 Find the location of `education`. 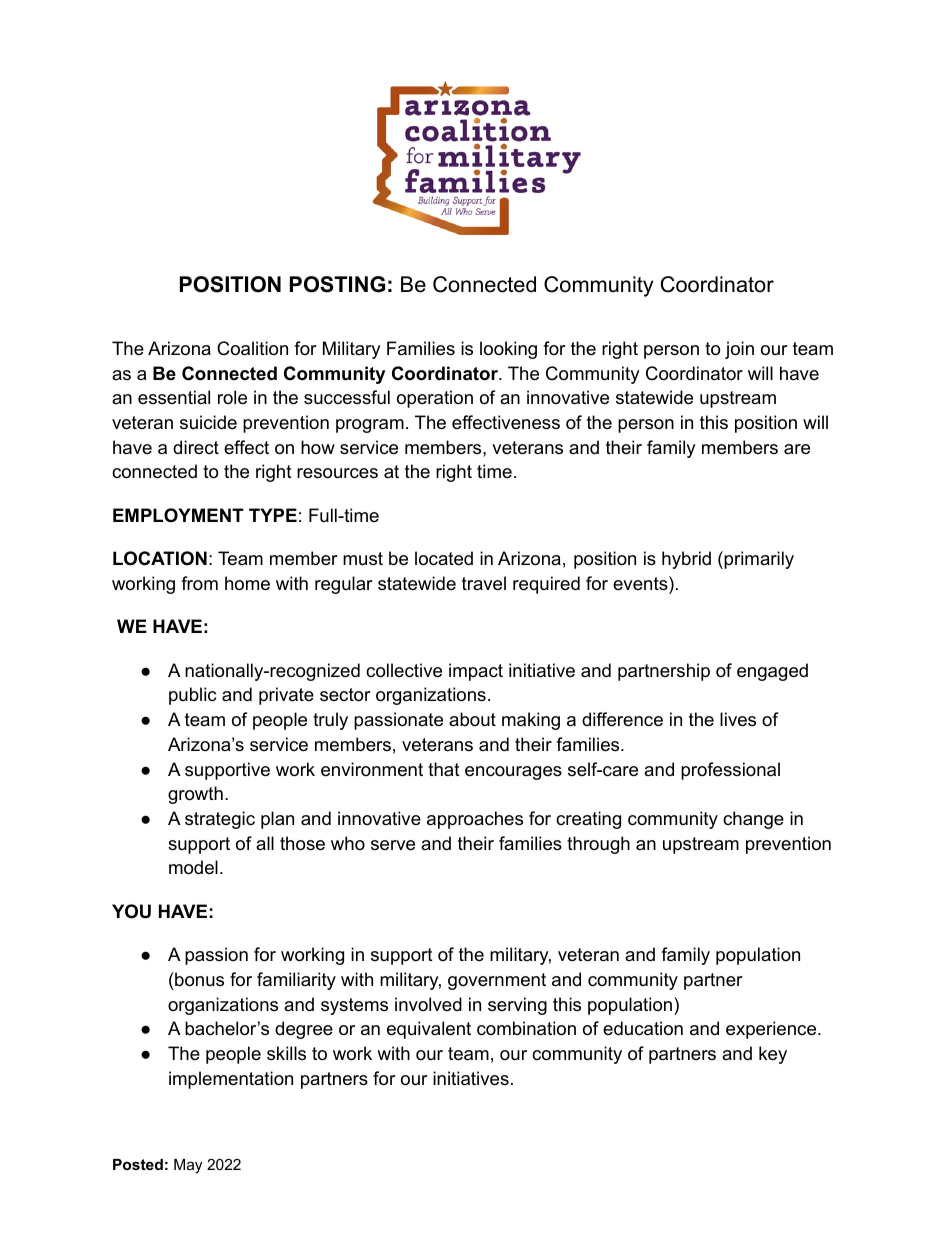

education is located at coordinates (643, 1028).
